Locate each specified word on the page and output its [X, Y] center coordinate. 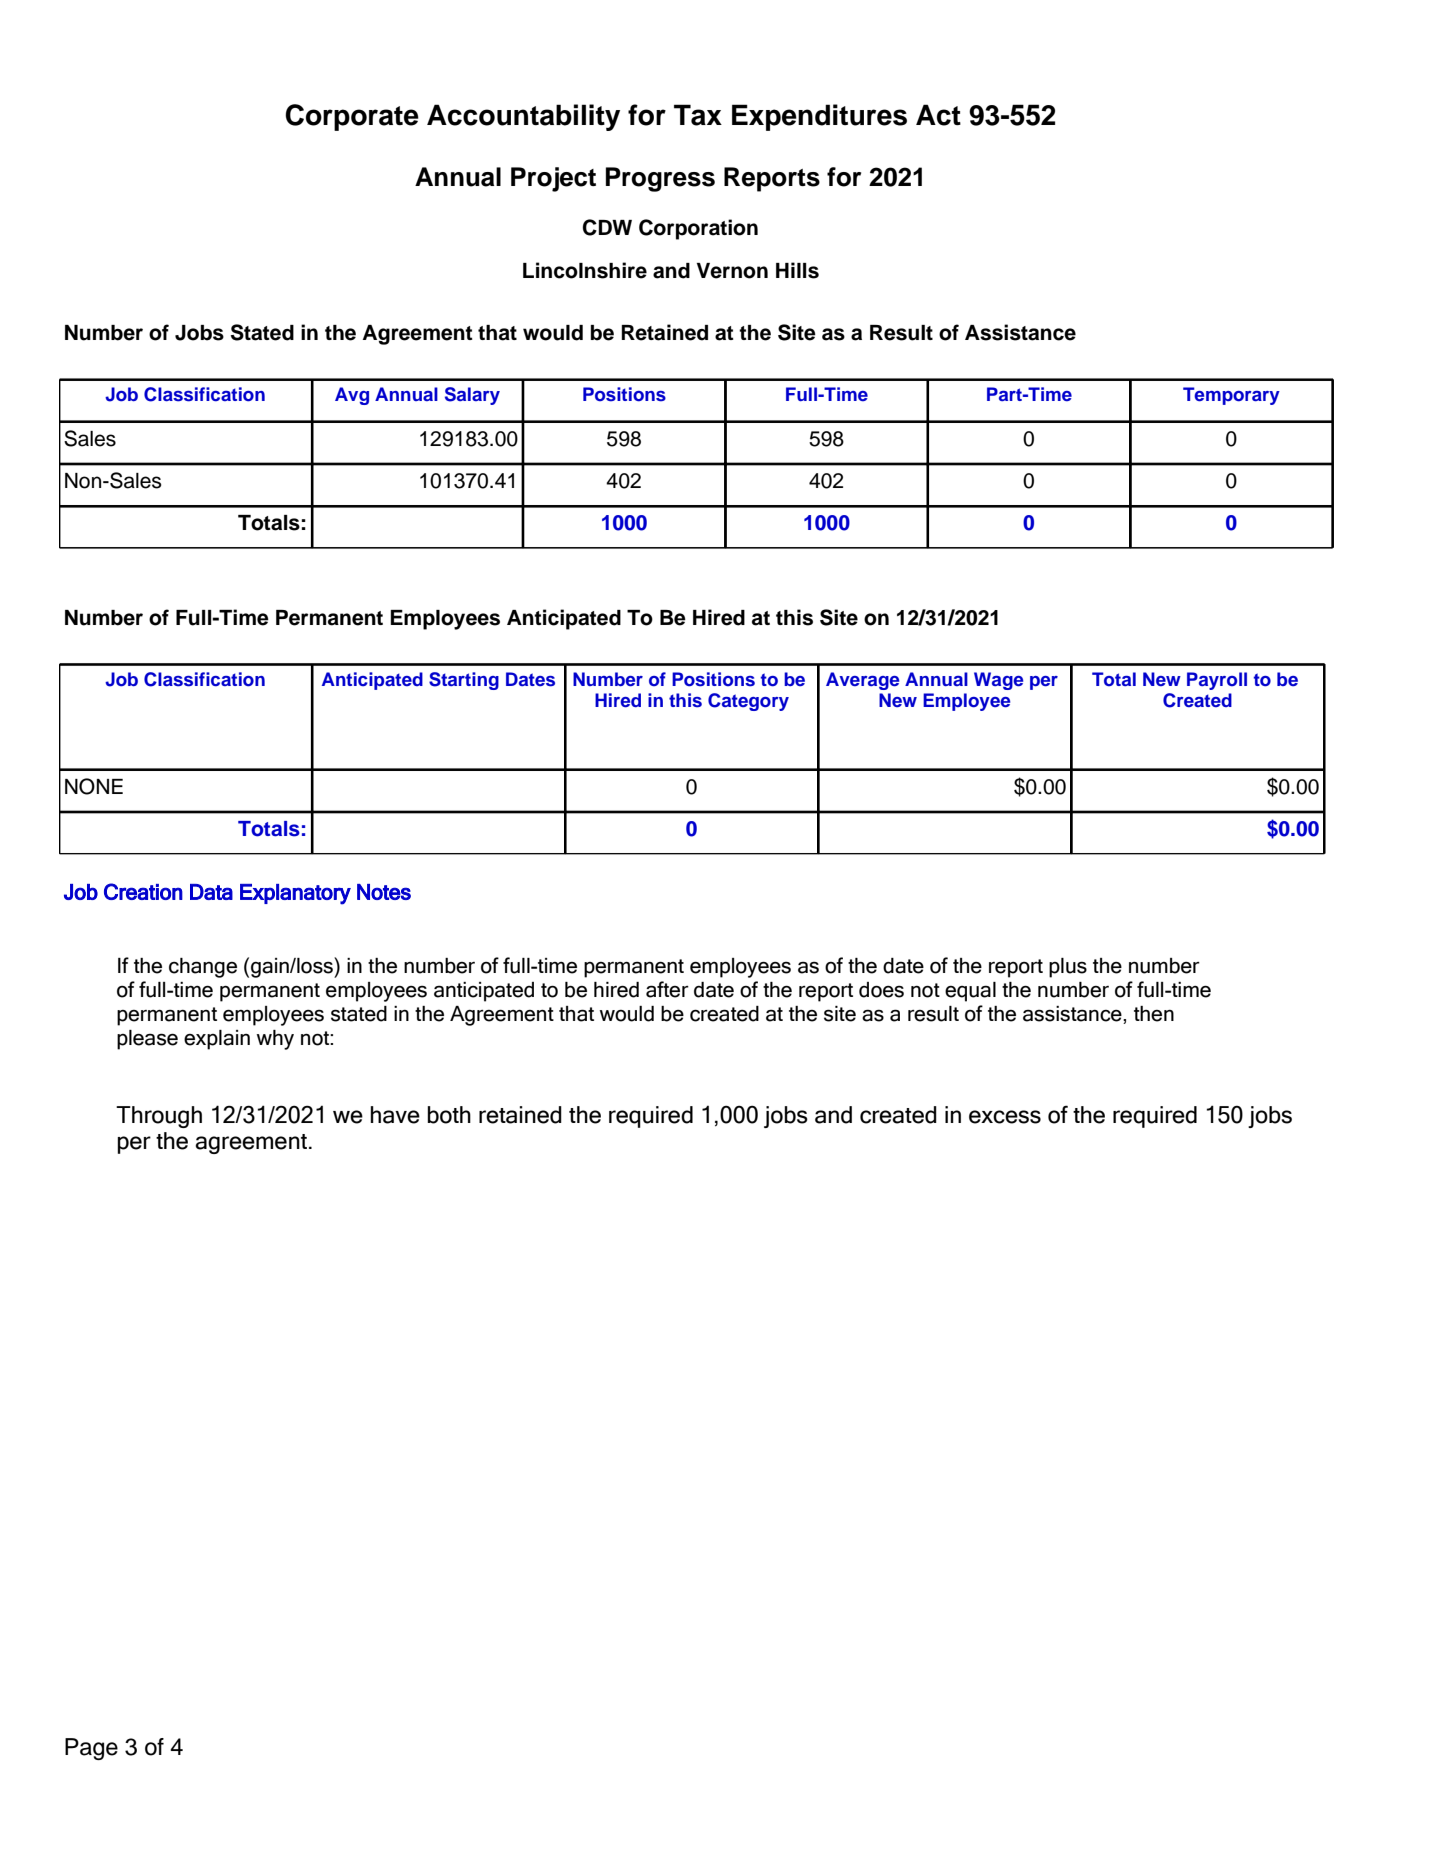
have [395, 1115]
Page [91, 1749]
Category [748, 702]
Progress [660, 179]
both [449, 1115]
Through [159, 1117]
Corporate [352, 117]
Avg [352, 396]
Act [938, 115]
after [667, 989]
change [203, 968]
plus [1068, 968]
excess [1005, 1117]
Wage [998, 681]
